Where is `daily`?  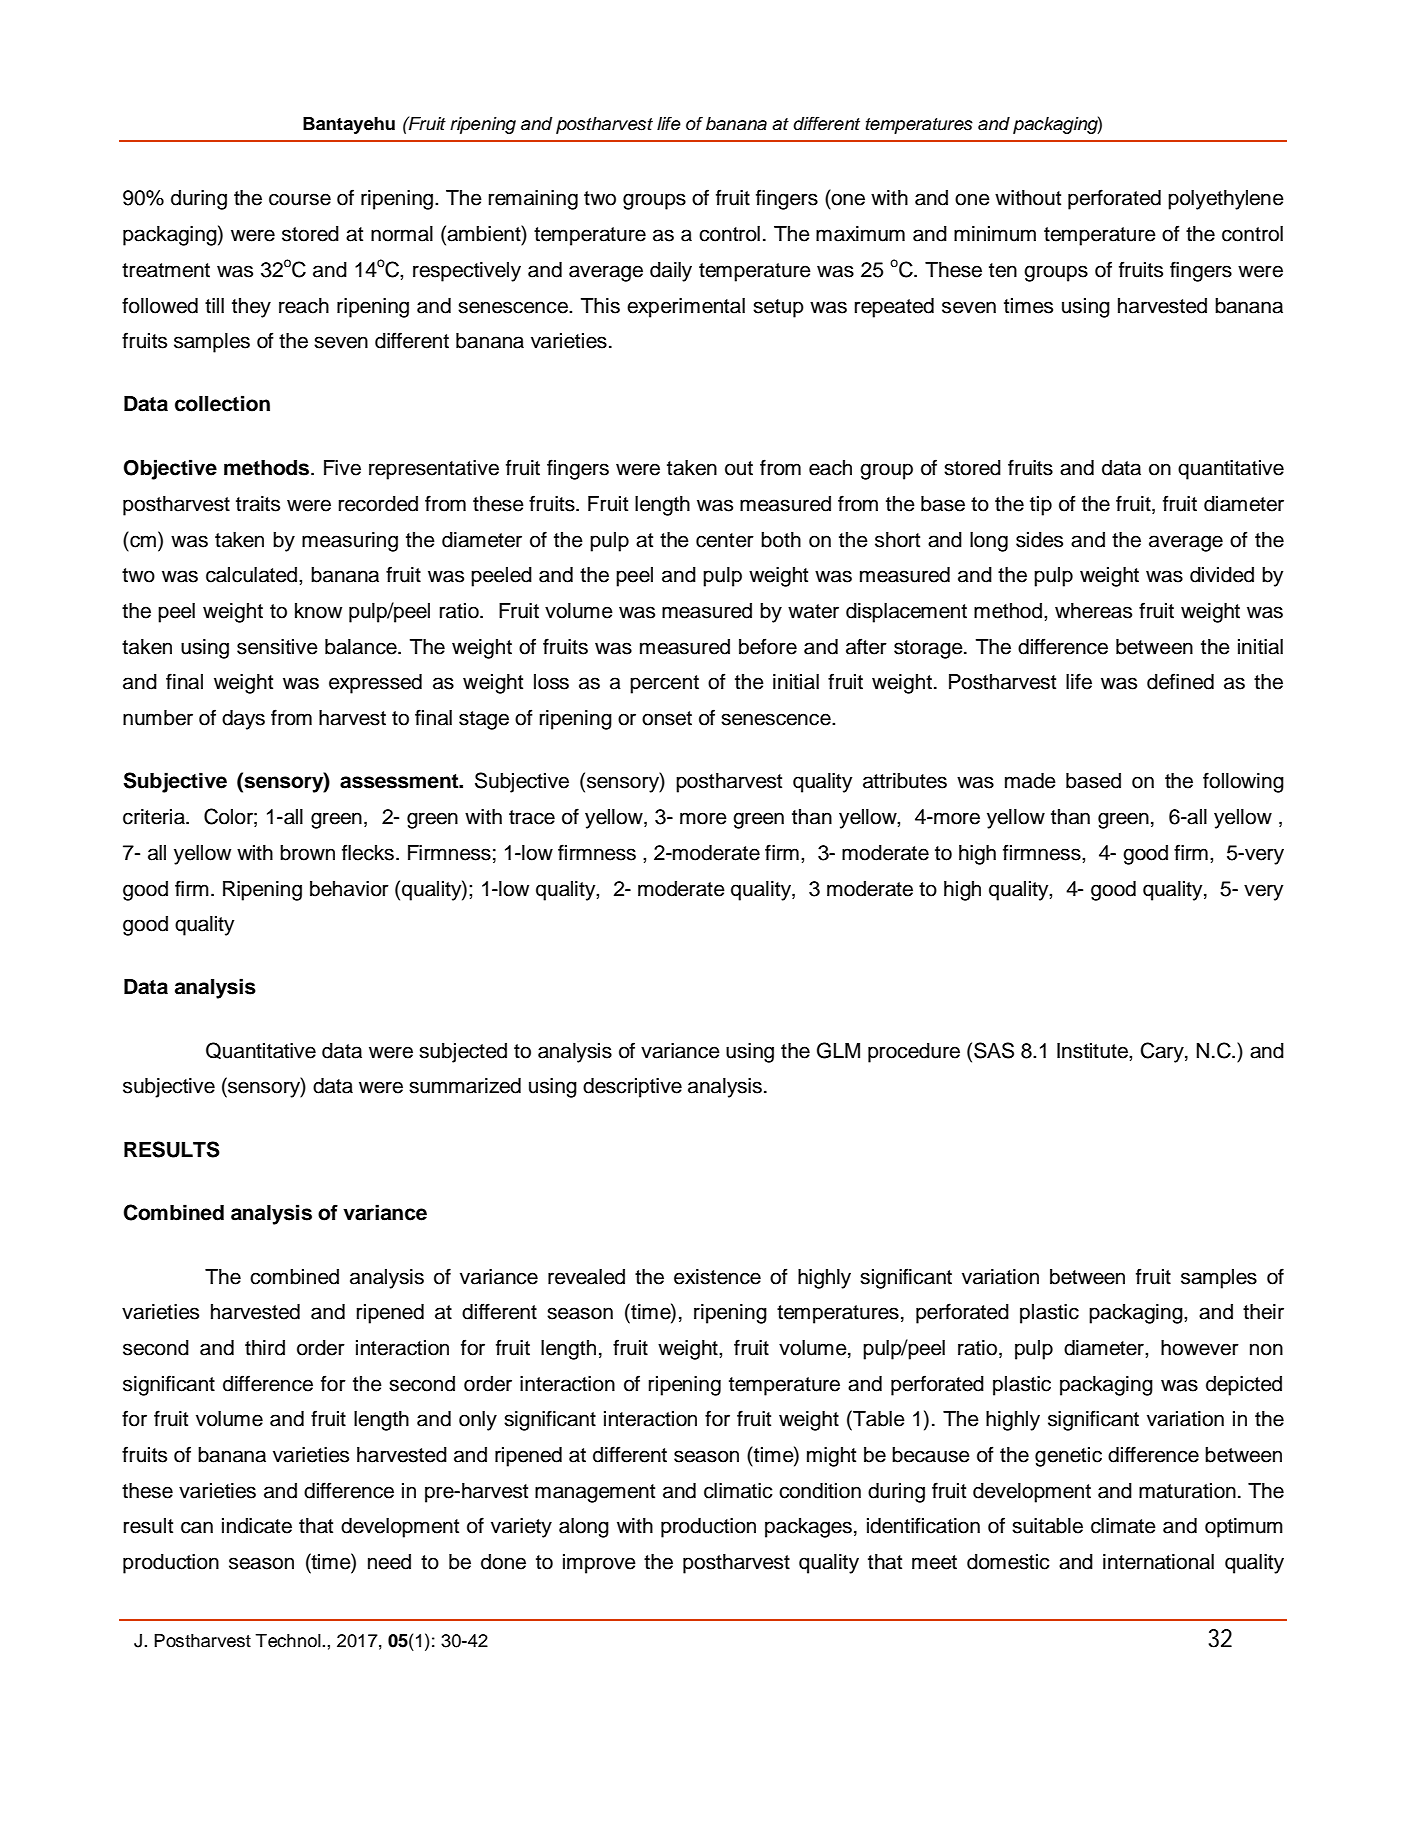
daily is located at coordinates (671, 272).
